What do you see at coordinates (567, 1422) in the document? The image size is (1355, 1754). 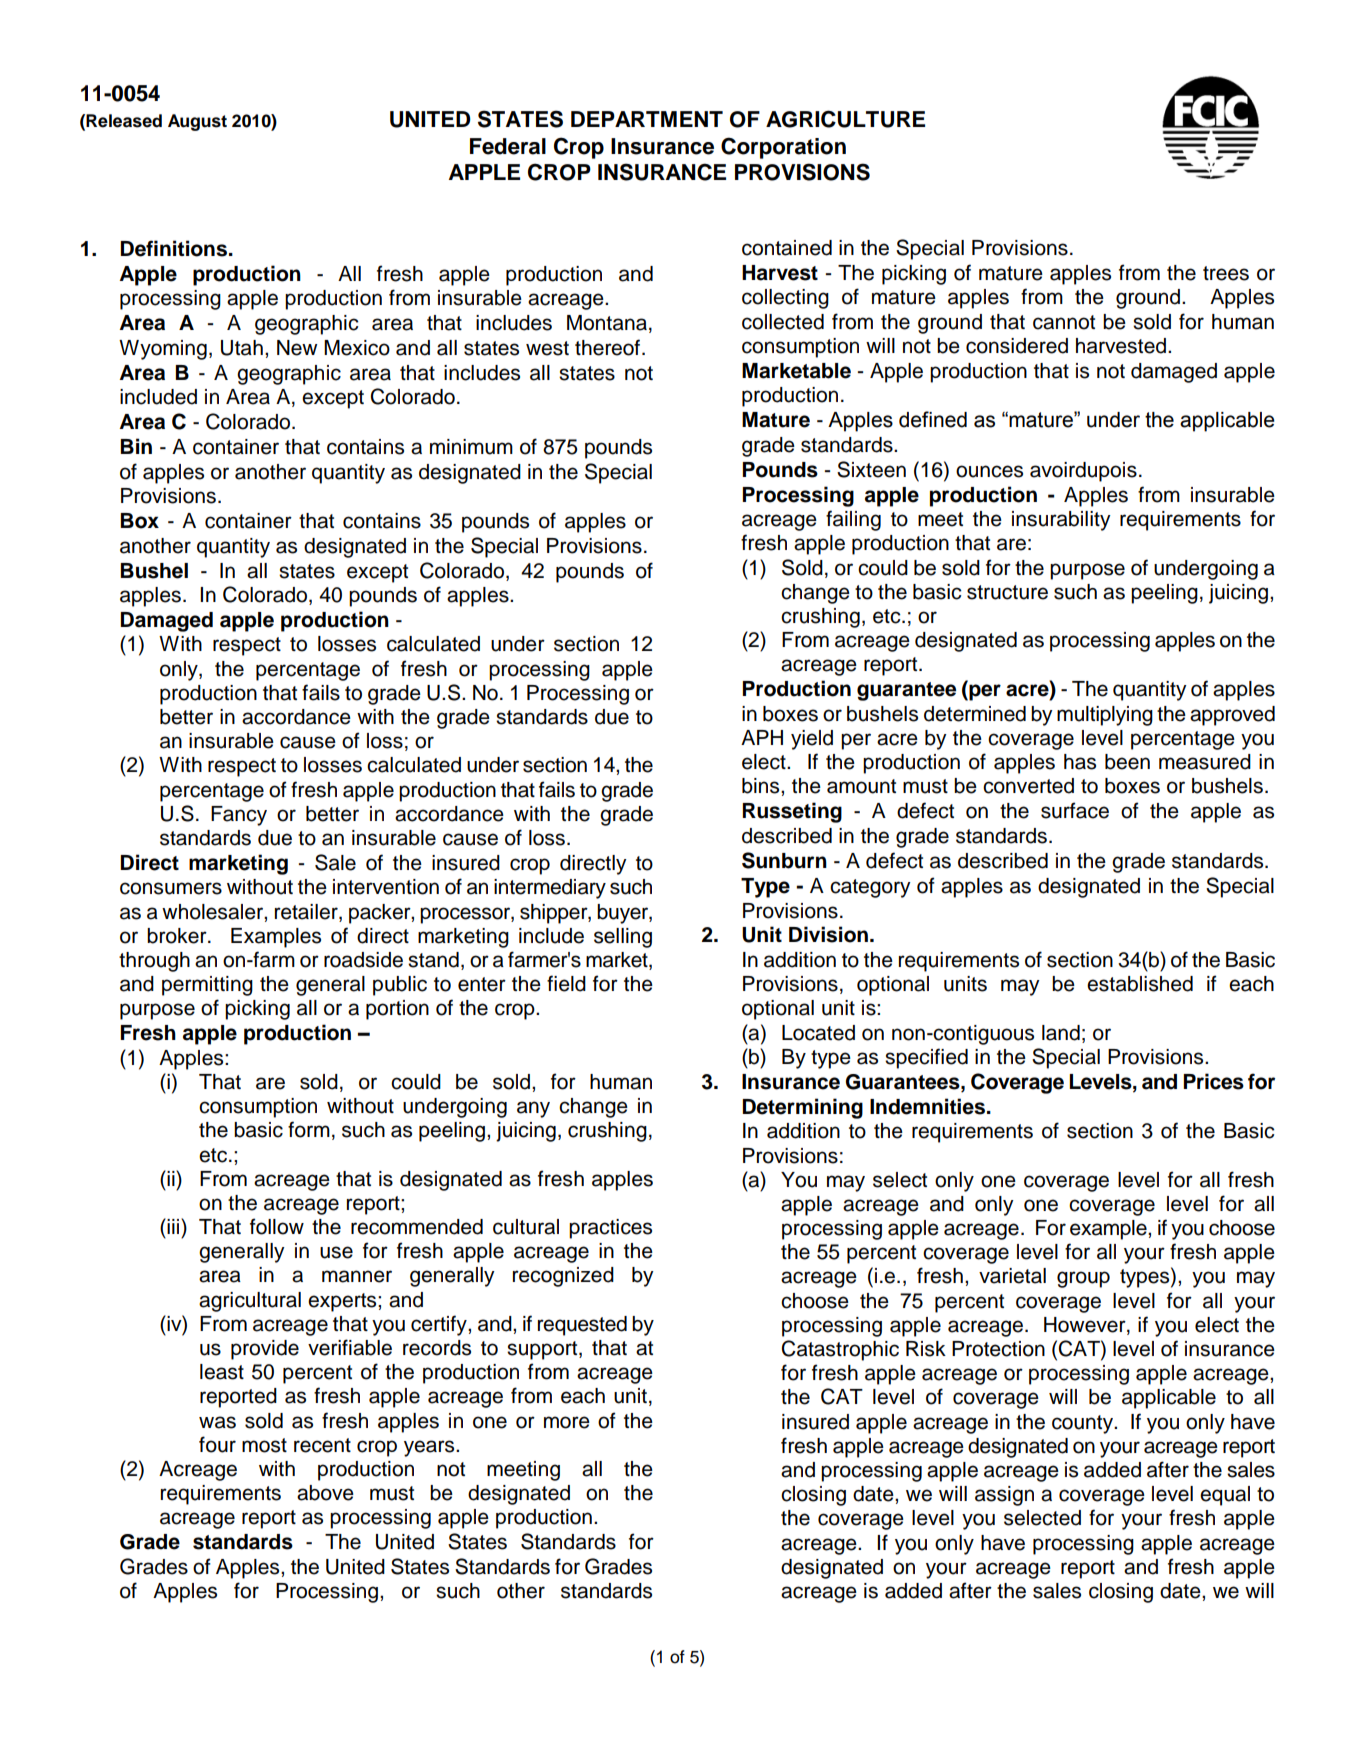 I see `more` at bounding box center [567, 1422].
